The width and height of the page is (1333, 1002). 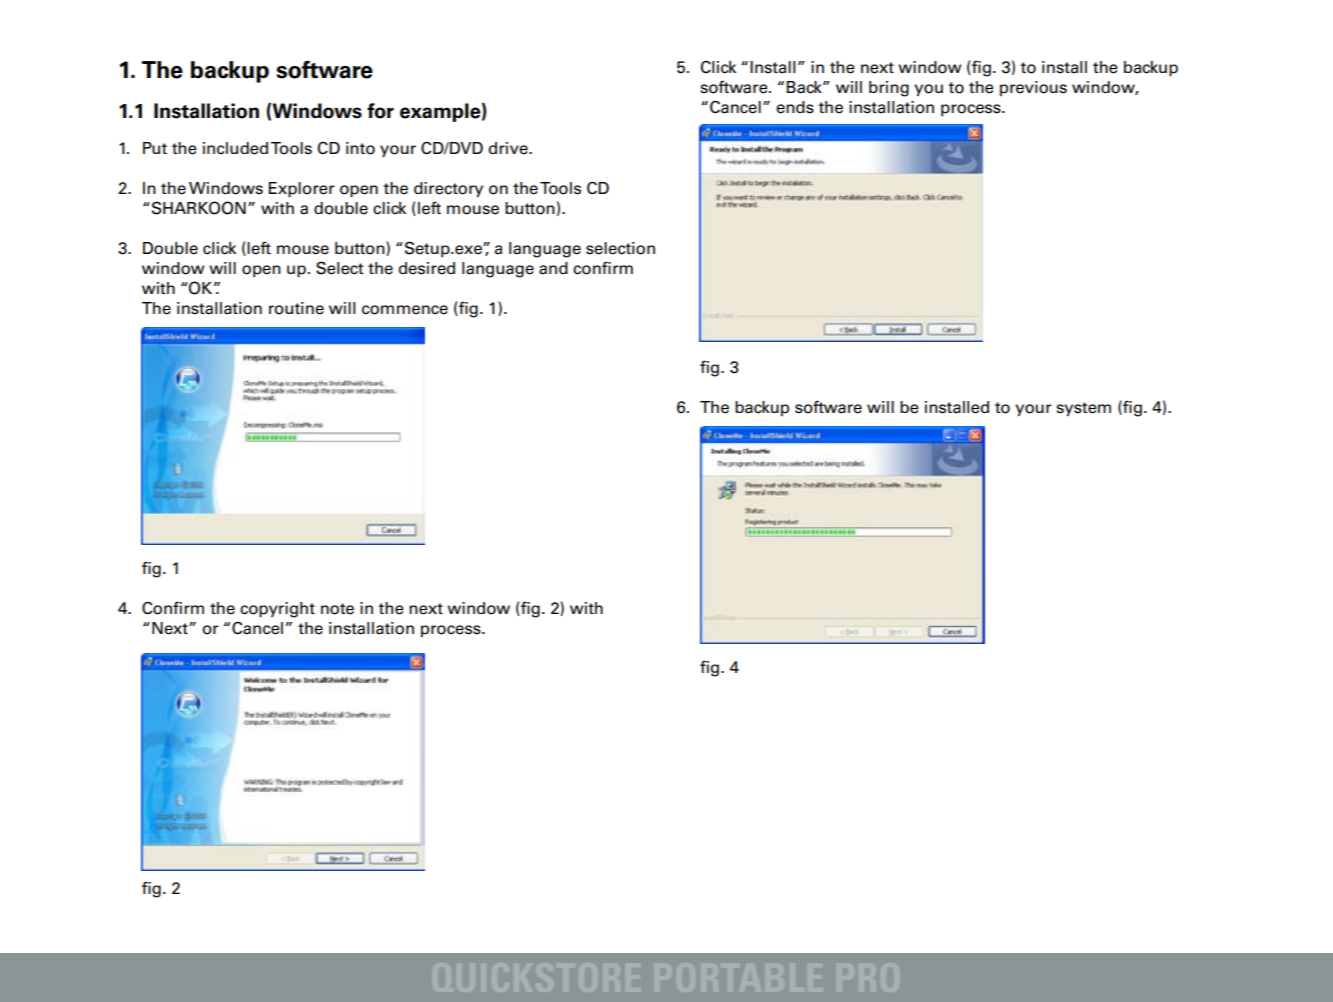 I want to click on routine, so click(x=296, y=308).
